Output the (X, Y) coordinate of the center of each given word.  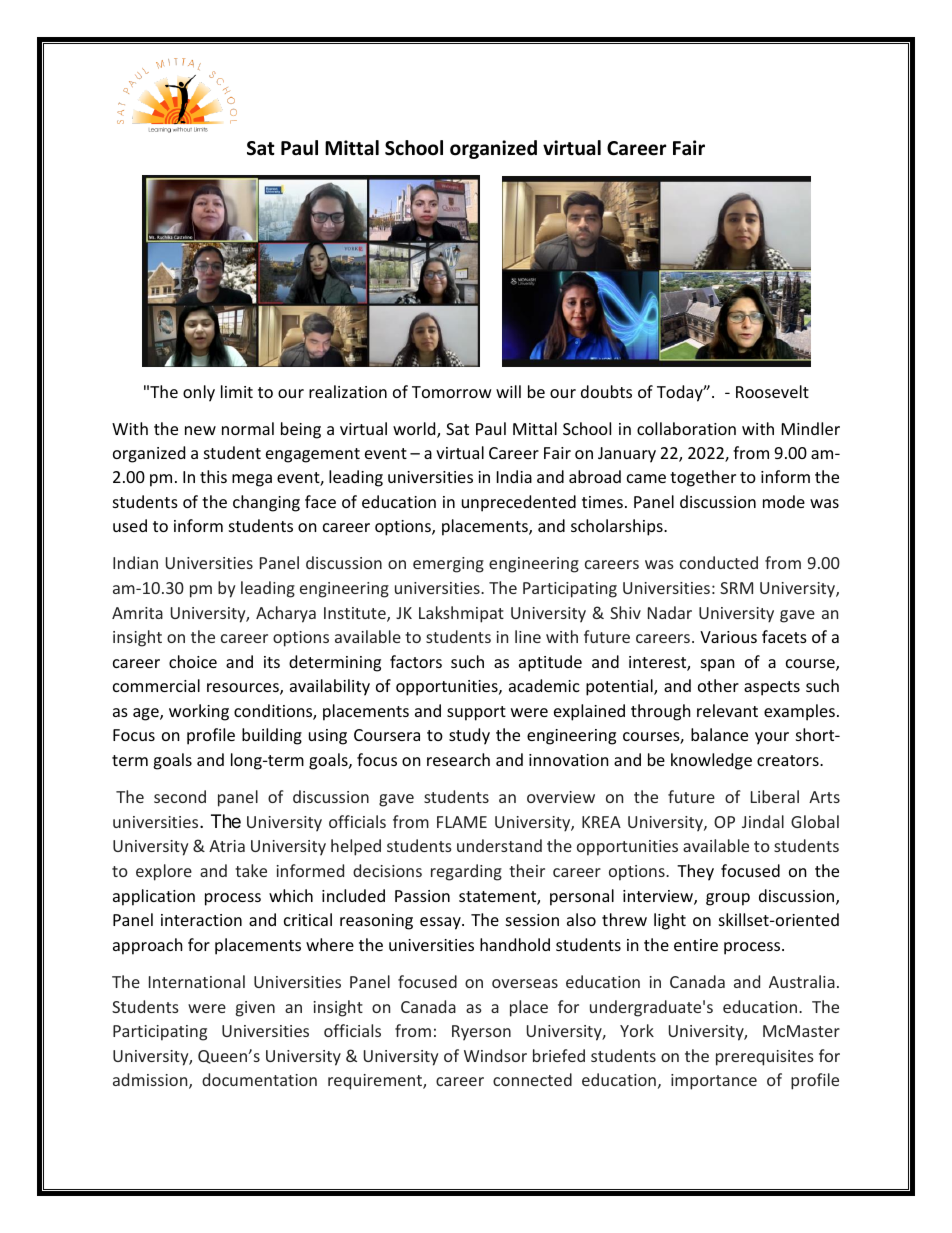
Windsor (495, 1055)
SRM (736, 588)
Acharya (286, 614)
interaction (201, 920)
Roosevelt (772, 391)
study (469, 736)
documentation (259, 1079)
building (272, 736)
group (728, 899)
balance (719, 734)
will (508, 391)
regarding (466, 872)
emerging (448, 565)
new (200, 430)
